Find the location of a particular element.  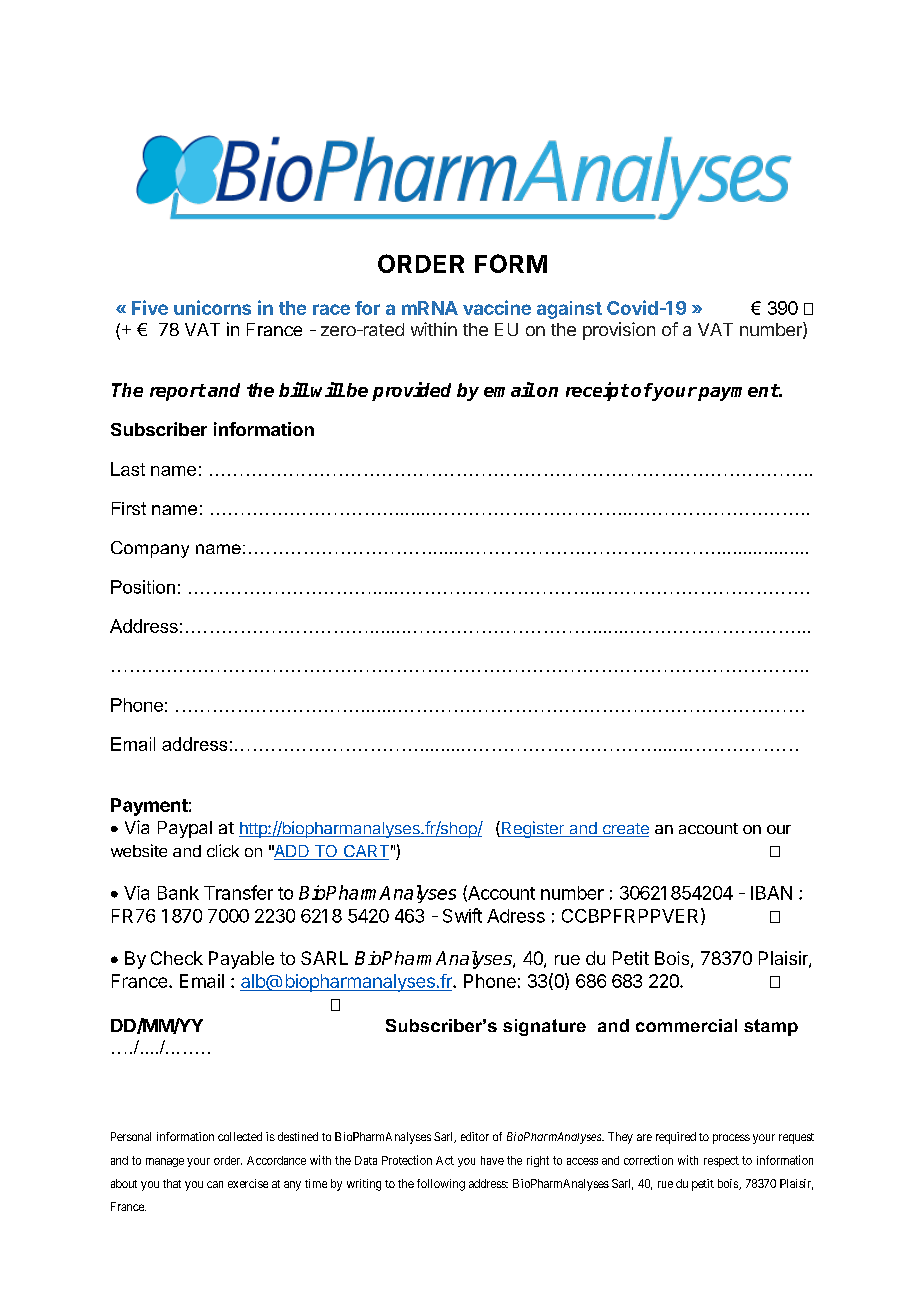

Register is located at coordinates (532, 829).
